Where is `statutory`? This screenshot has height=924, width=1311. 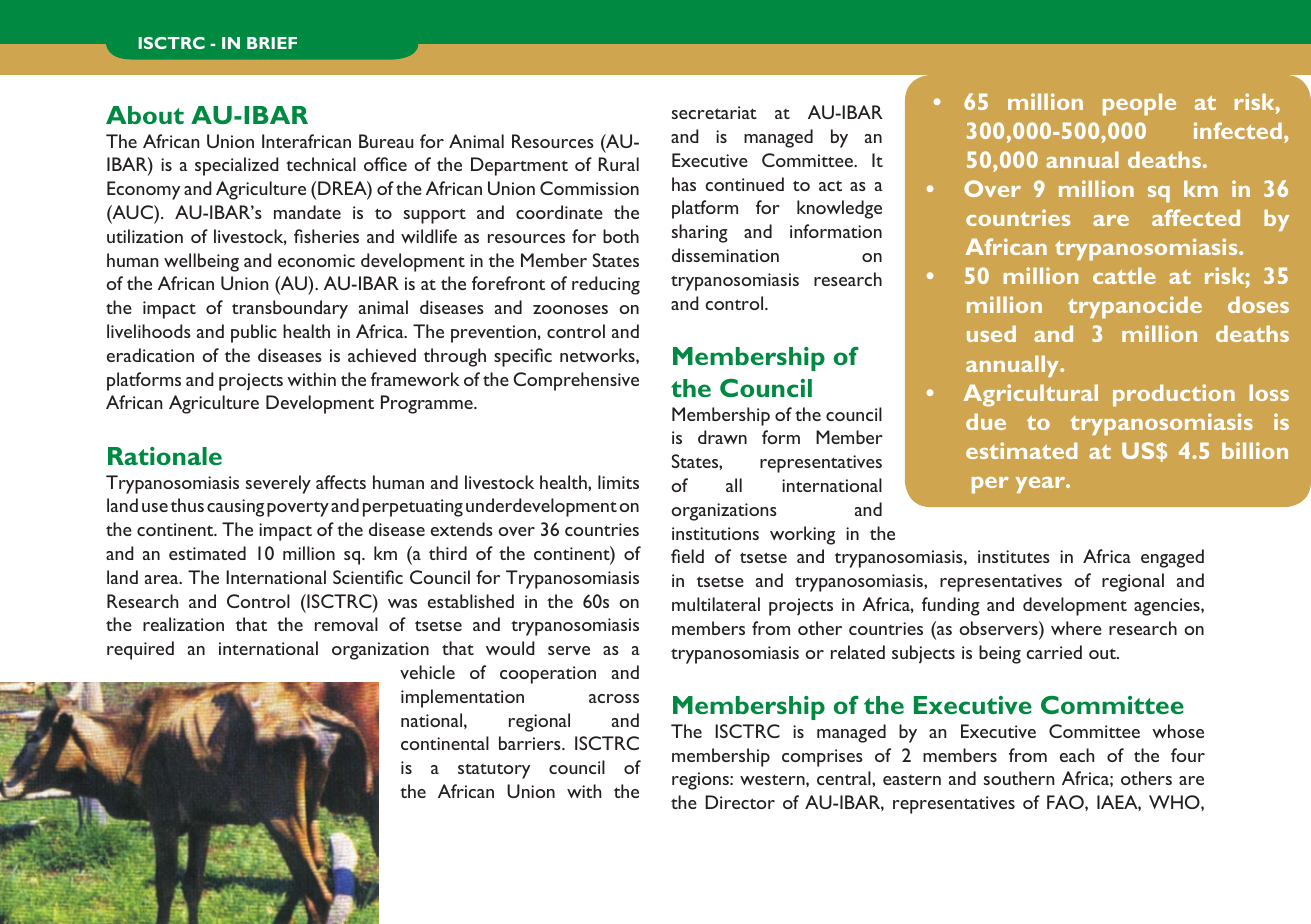
statutory is located at coordinates (494, 771).
